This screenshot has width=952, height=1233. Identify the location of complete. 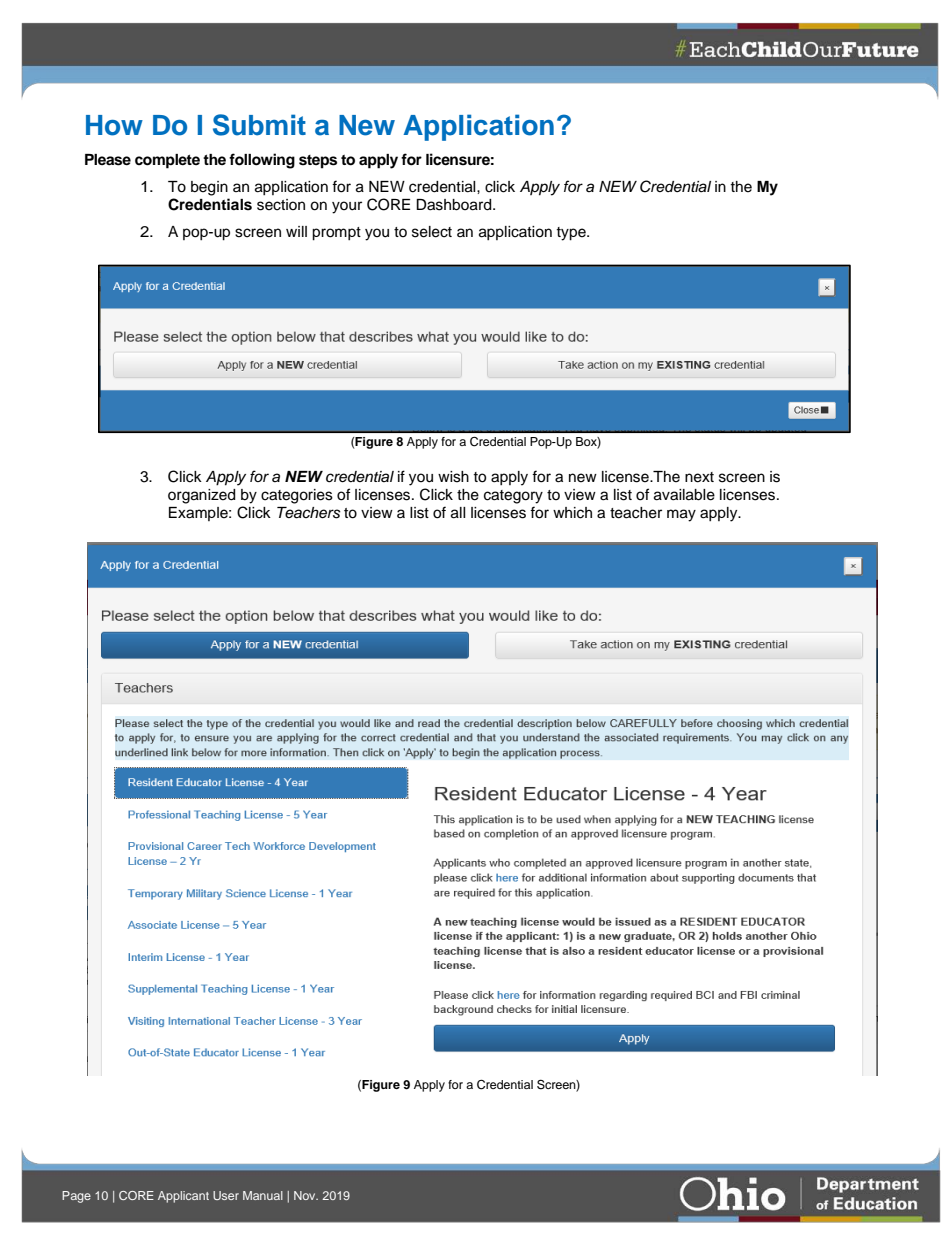
(167, 161).
